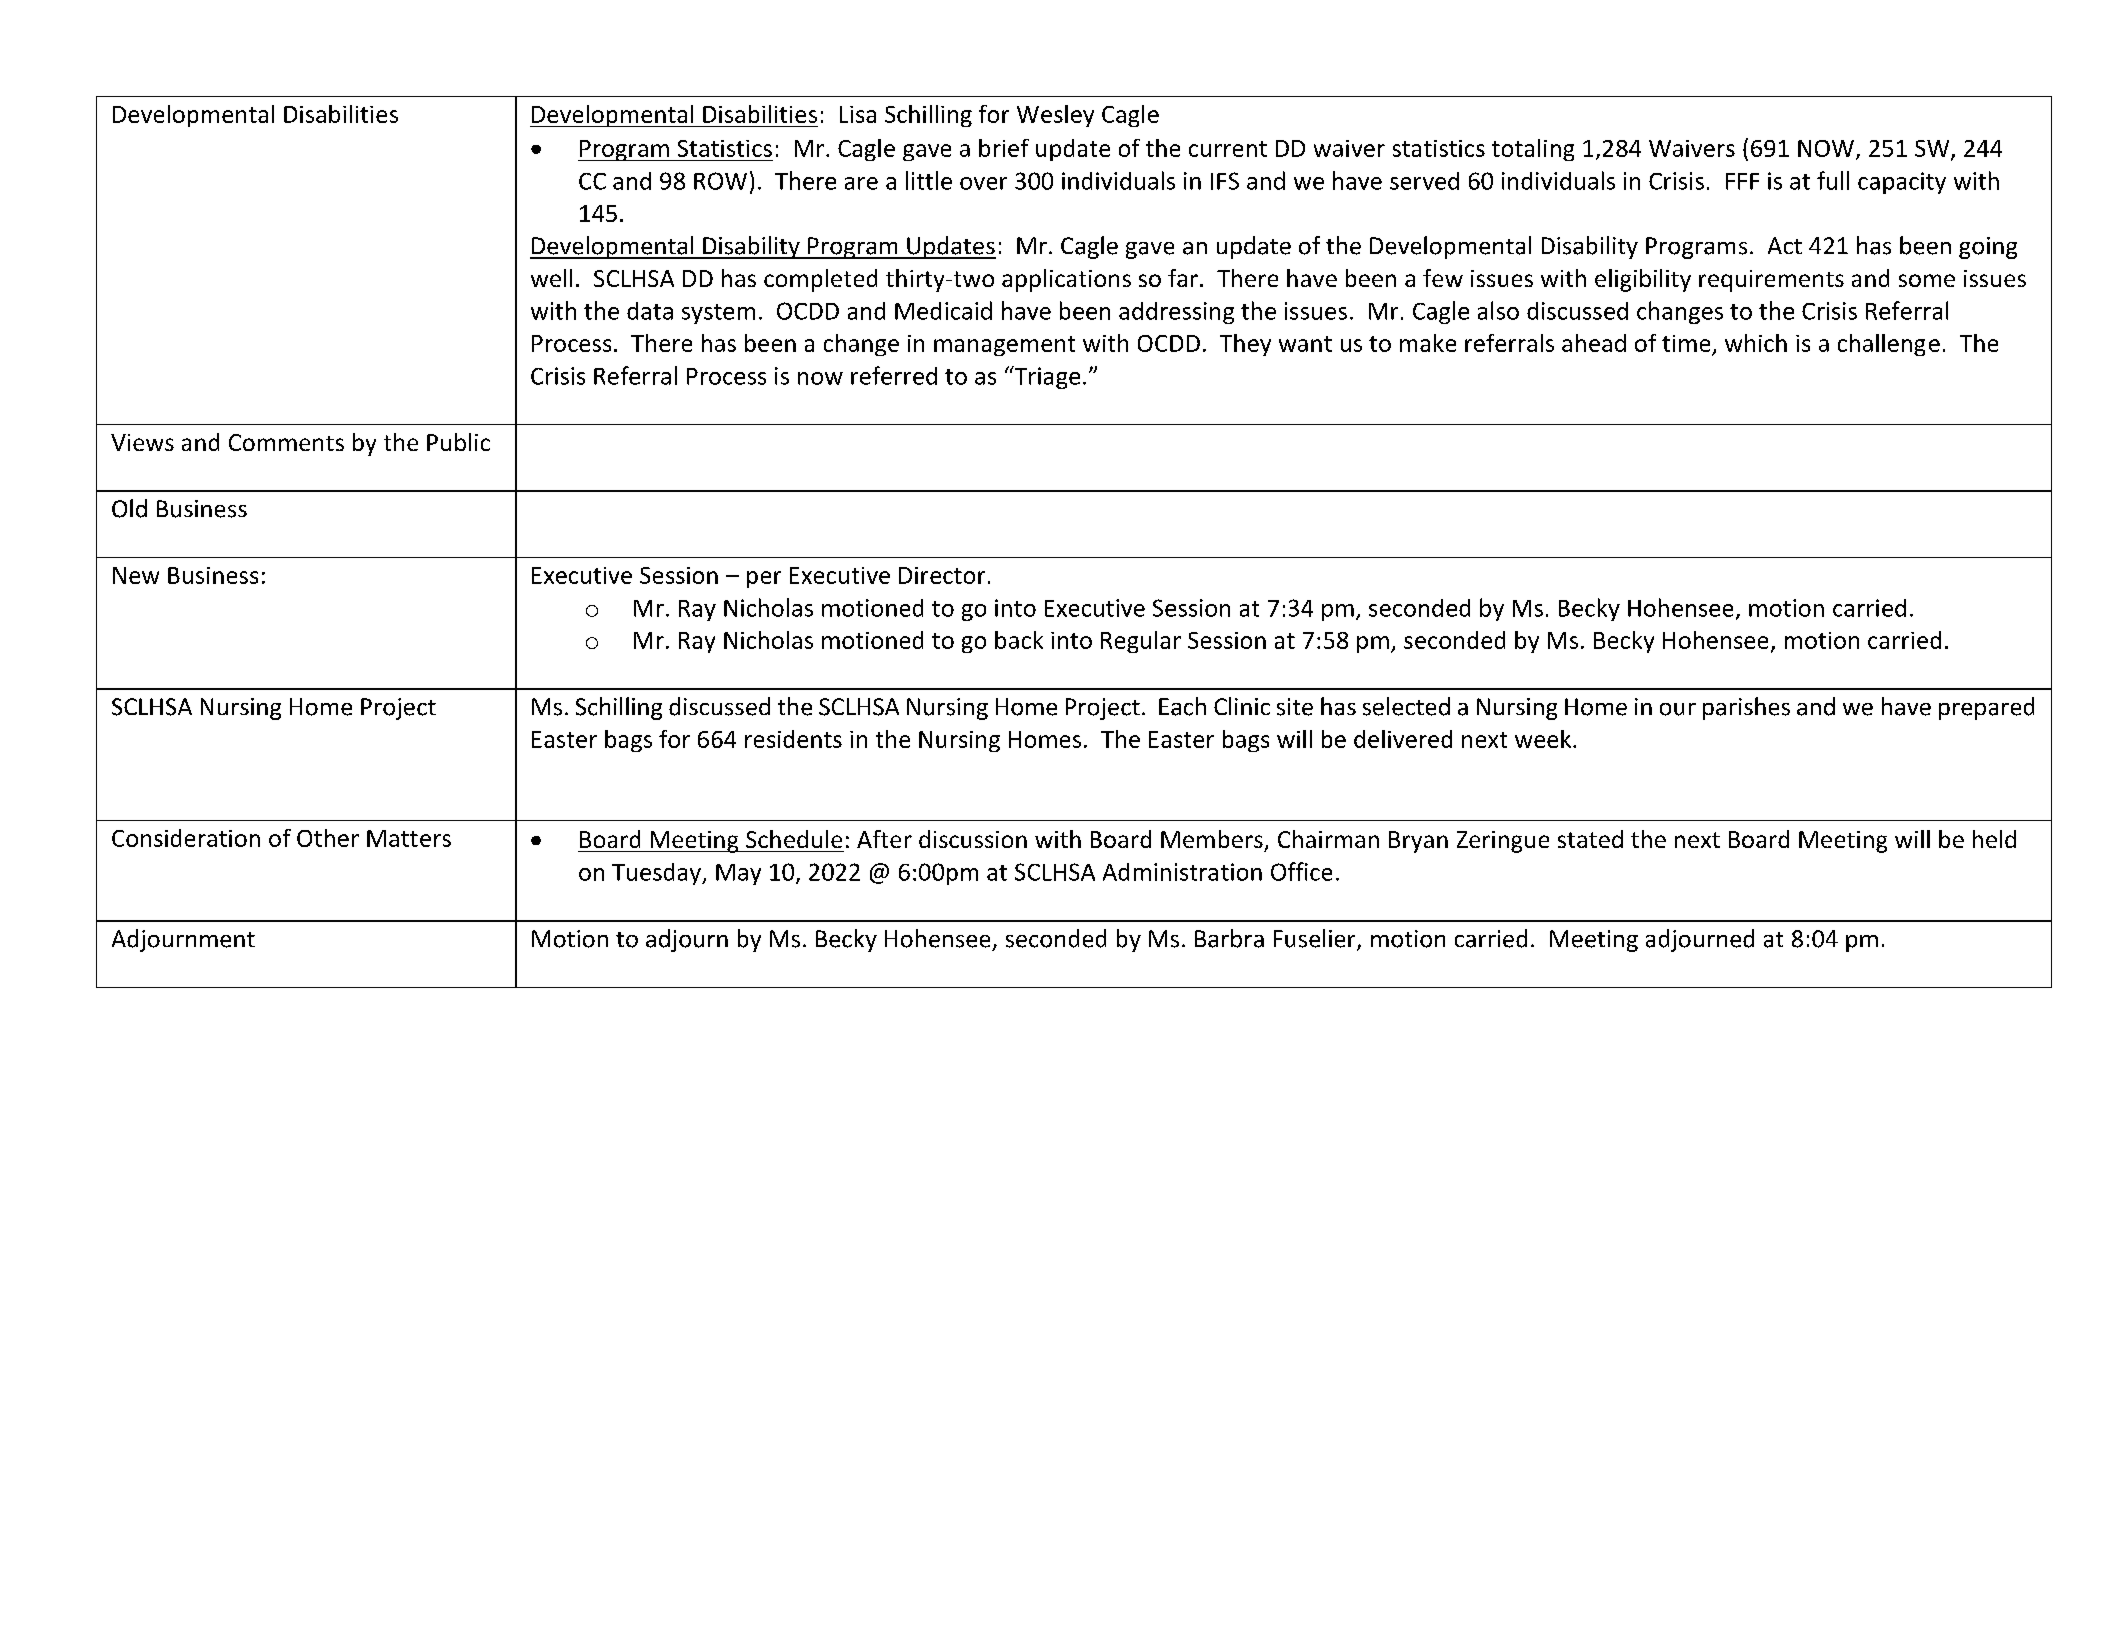  What do you see at coordinates (129, 508) in the screenshot?
I see `Old` at bounding box center [129, 508].
